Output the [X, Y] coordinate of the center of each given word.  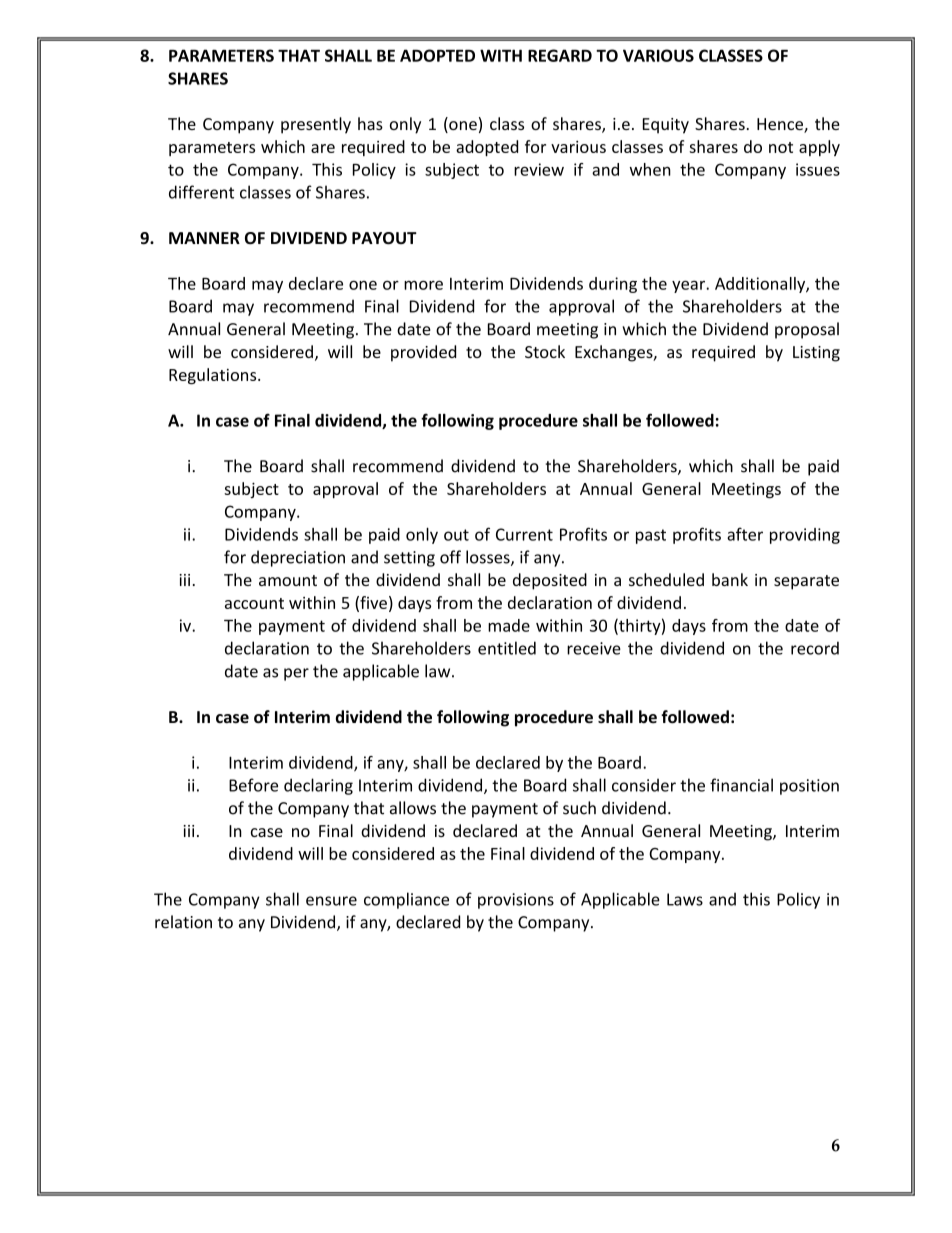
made [509, 625]
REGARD [560, 55]
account [254, 603]
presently [316, 125]
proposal [807, 330]
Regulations [214, 376]
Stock [545, 351]
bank [730, 579]
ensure [331, 901]
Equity [666, 126]
